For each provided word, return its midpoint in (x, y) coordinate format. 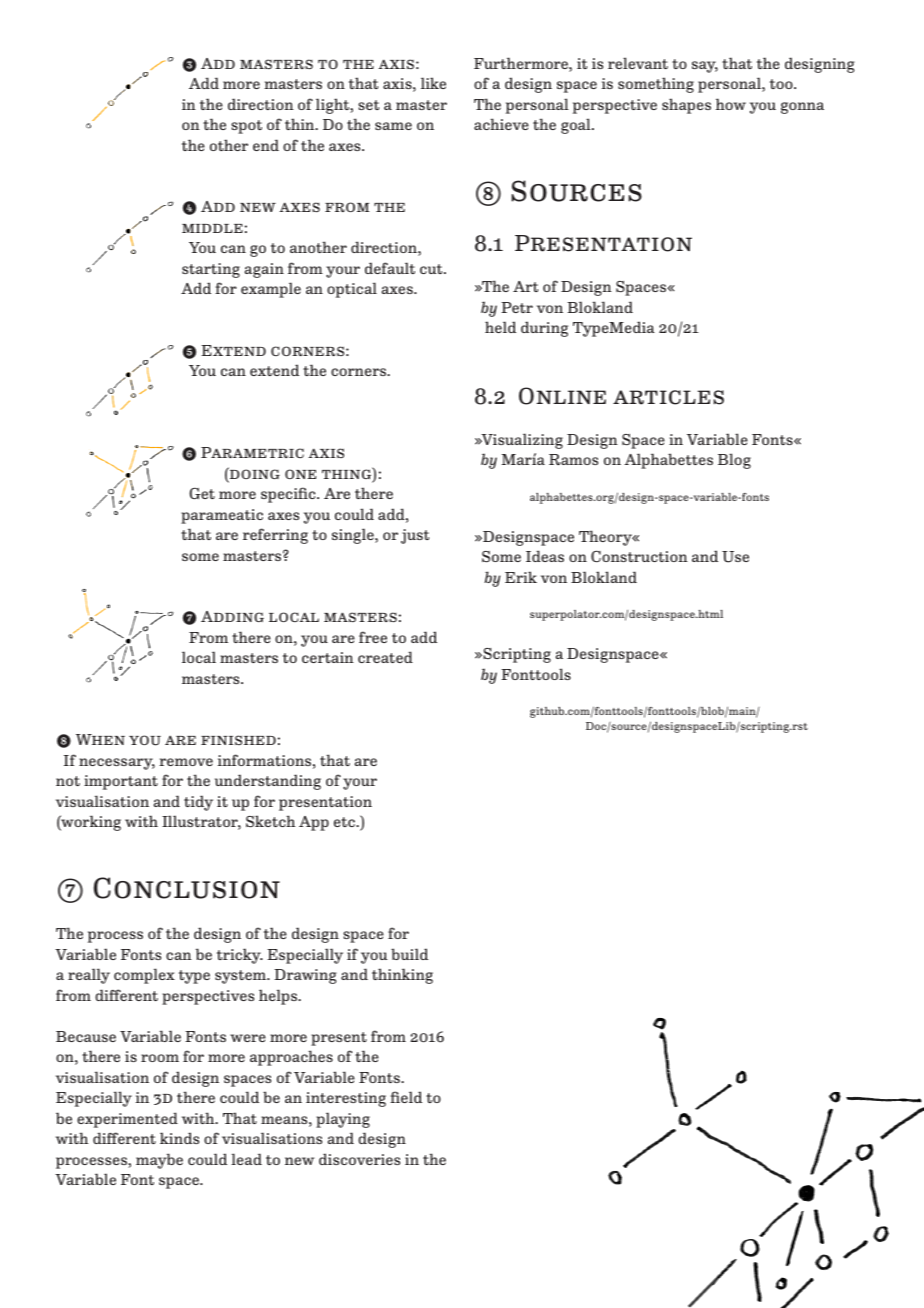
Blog (734, 461)
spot (246, 127)
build (409, 954)
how (731, 104)
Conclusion (187, 888)
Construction (639, 556)
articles (668, 397)
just (415, 536)
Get (202, 493)
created (385, 657)
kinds (179, 1138)
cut (432, 269)
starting (211, 270)
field (406, 1097)
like (433, 83)
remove (186, 762)
